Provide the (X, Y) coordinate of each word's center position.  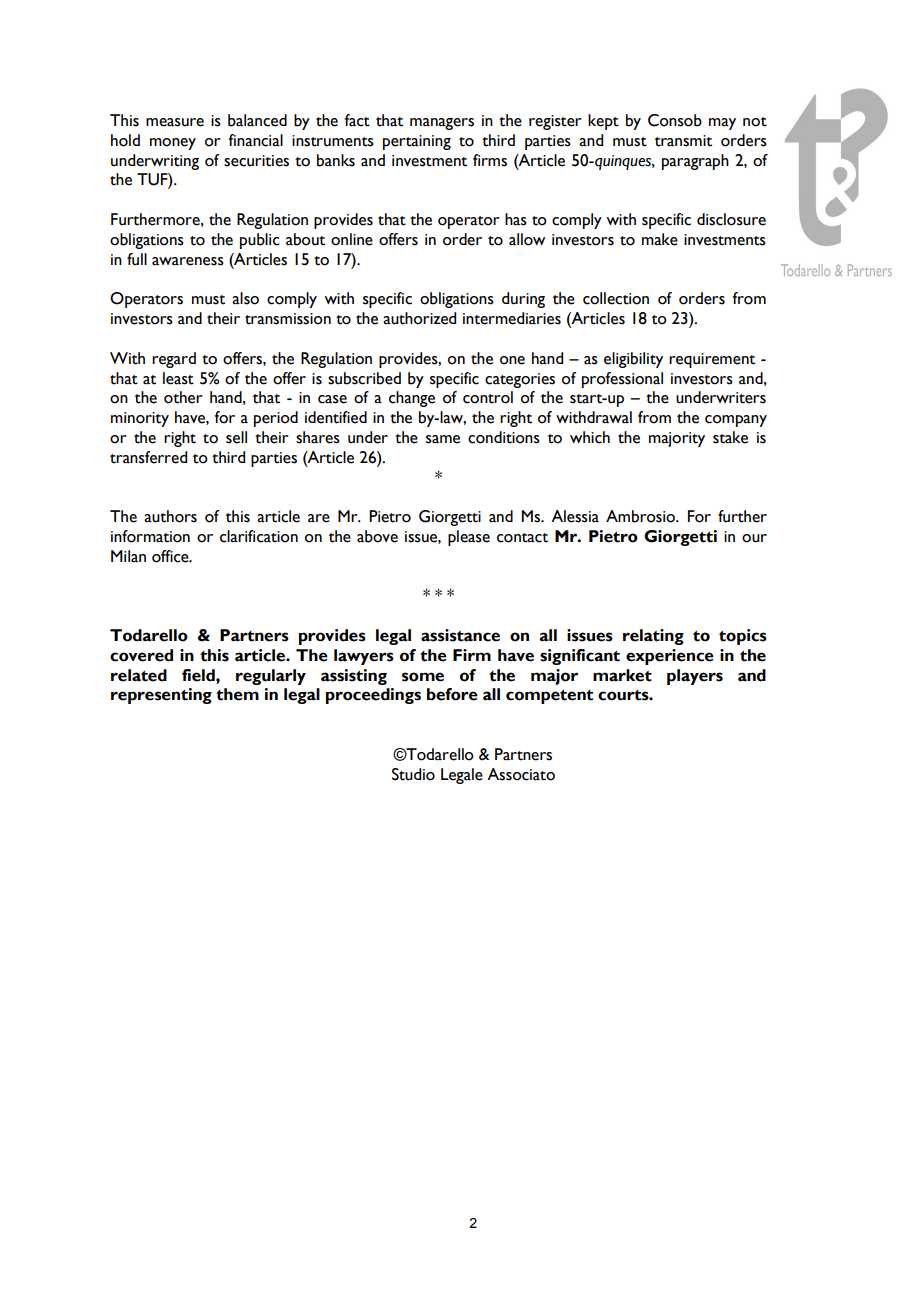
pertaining (417, 142)
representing (161, 696)
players (695, 677)
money (173, 144)
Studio (413, 774)
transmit (683, 141)
